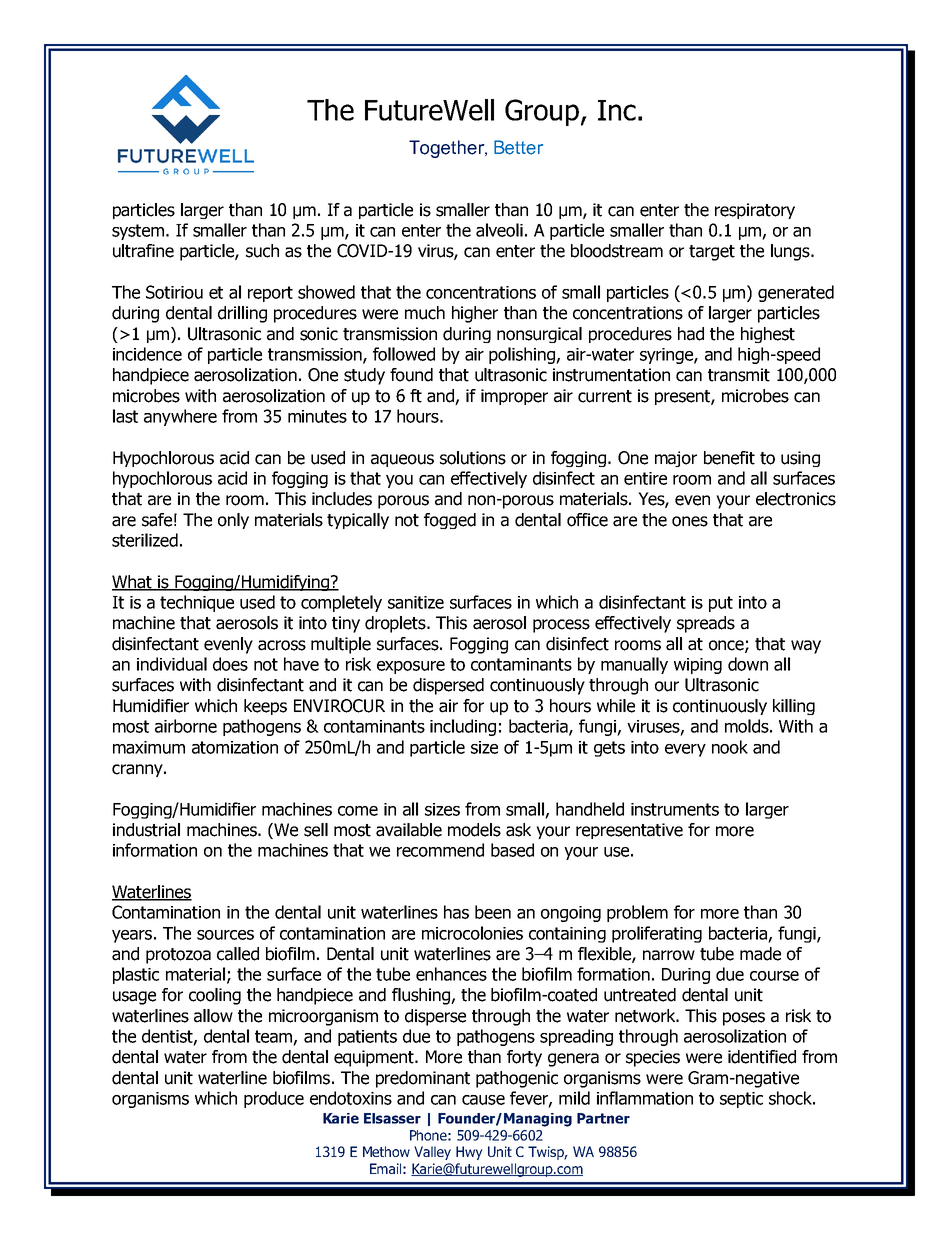 Image resolution: width=952 pixels, height=1233 pixels. What do you see at coordinates (274, 1099) in the screenshot?
I see `produce` at bounding box center [274, 1099].
